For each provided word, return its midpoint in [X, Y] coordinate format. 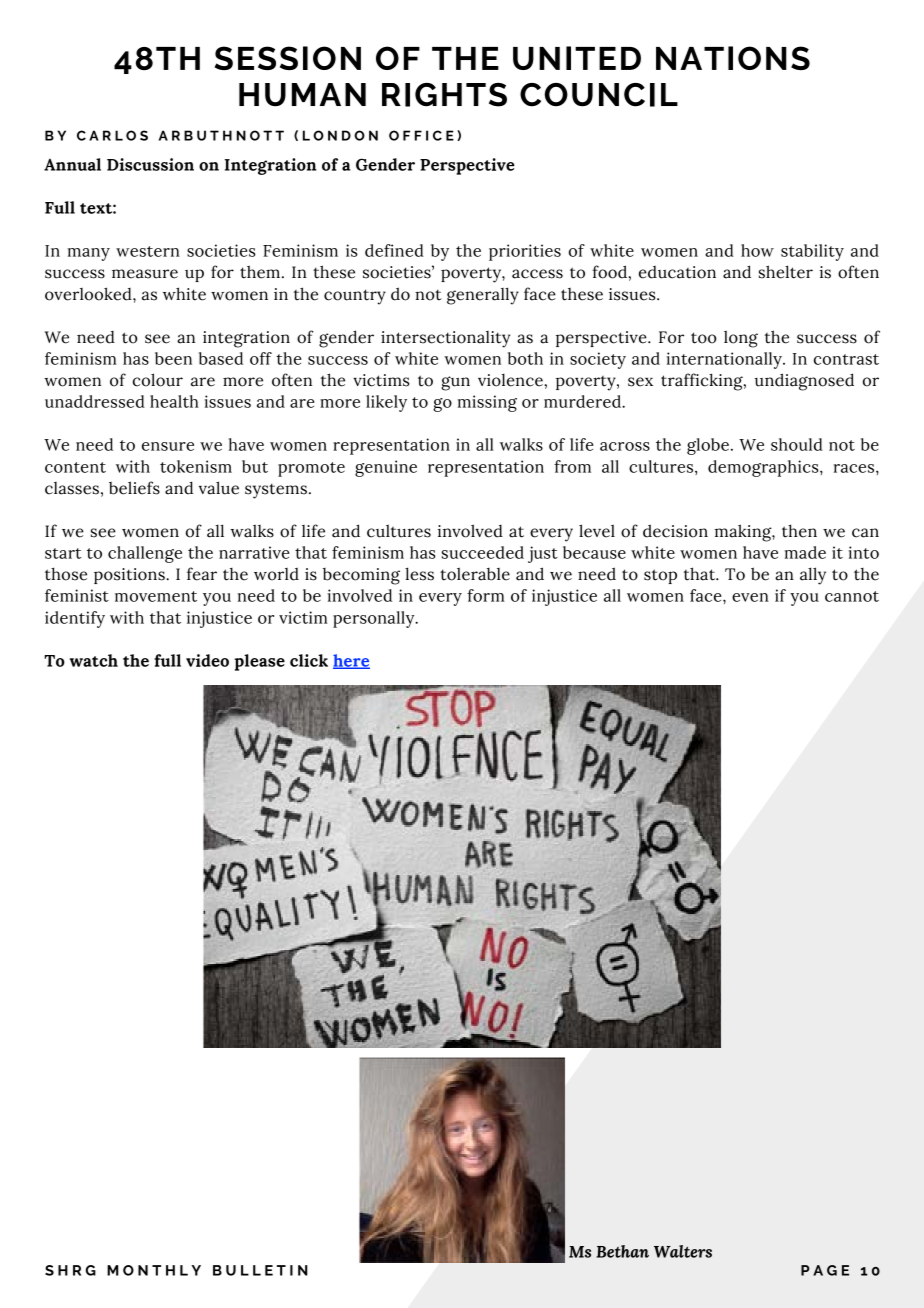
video [207, 660]
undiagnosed [804, 382]
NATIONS [733, 58]
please [259, 662]
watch [94, 660]
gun [455, 383]
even [750, 597]
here [351, 661]
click [309, 660]
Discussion [150, 164]
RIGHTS [444, 95]
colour [158, 380]
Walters [683, 1251]
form [485, 595]
